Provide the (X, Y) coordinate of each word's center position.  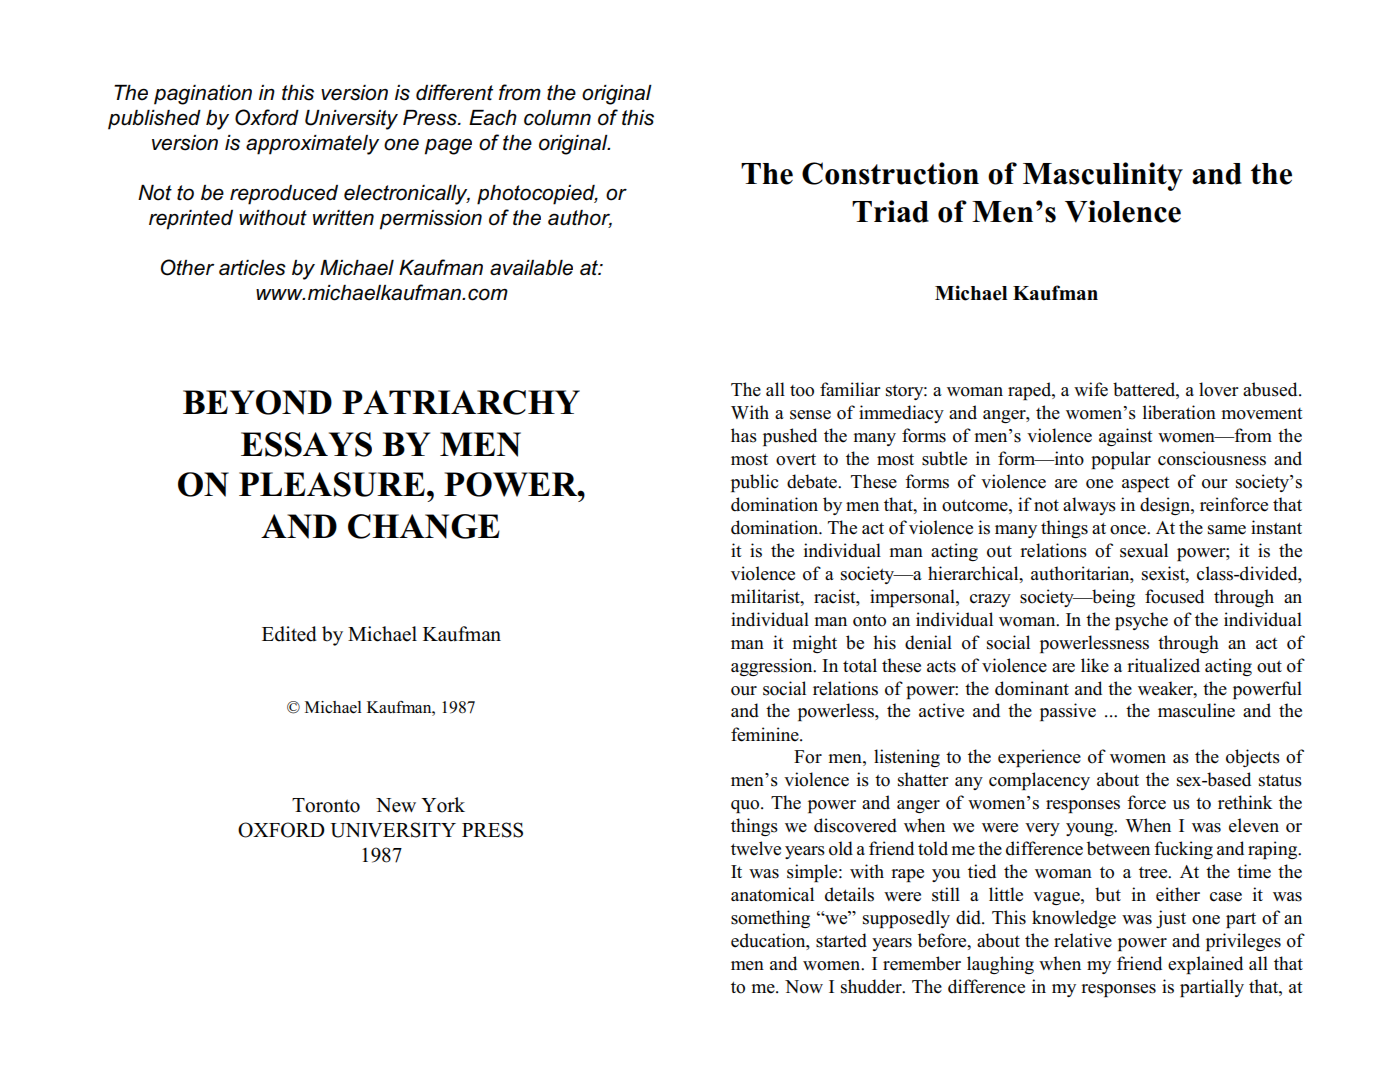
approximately (312, 145)
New (396, 805)
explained (1205, 965)
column (557, 118)
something (770, 919)
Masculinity (1103, 176)
